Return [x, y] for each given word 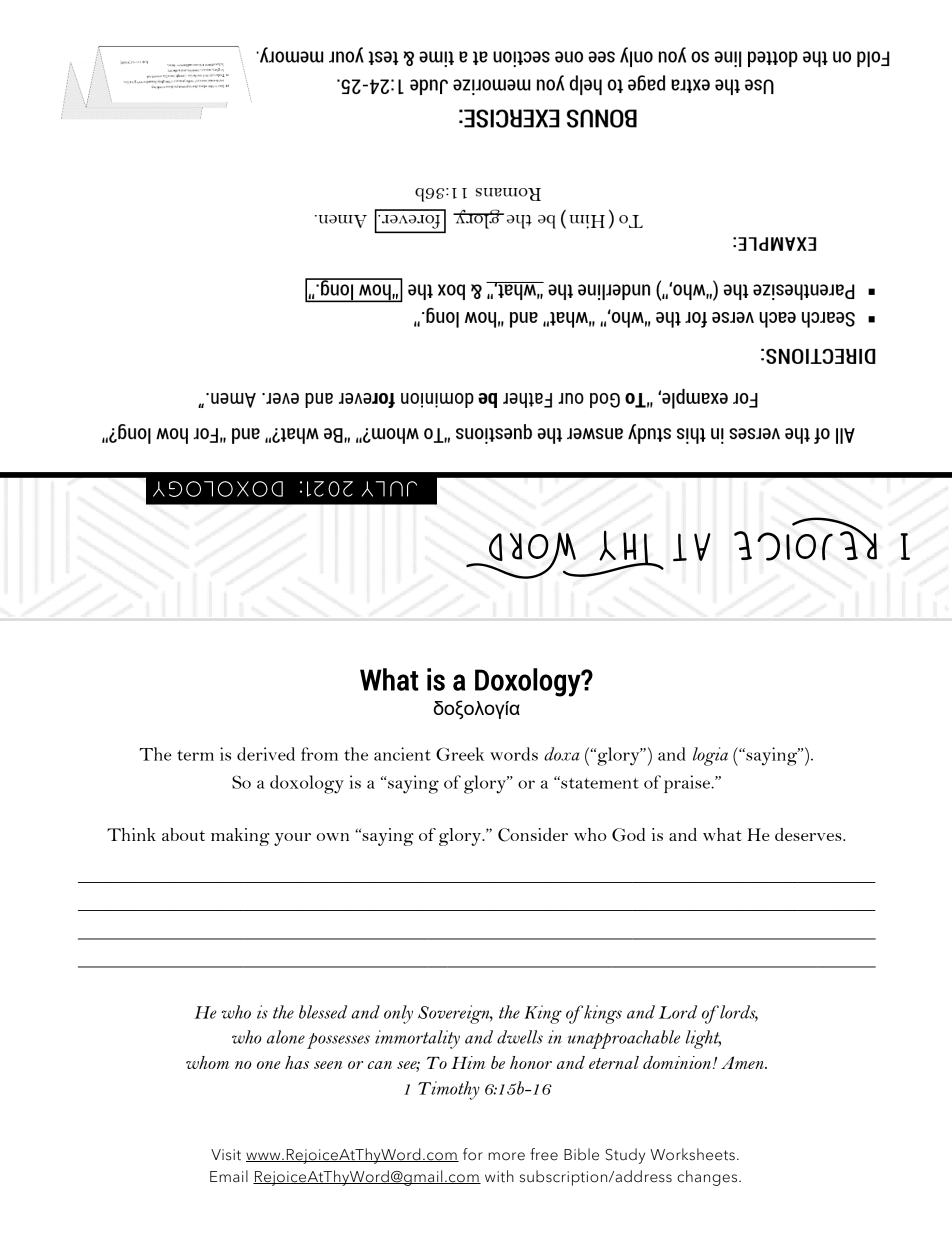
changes [708, 1178]
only [398, 1014]
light [703, 1039]
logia [710, 756]
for [473, 1154]
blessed [323, 1012]
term [195, 755]
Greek [460, 754]
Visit [226, 1155]
